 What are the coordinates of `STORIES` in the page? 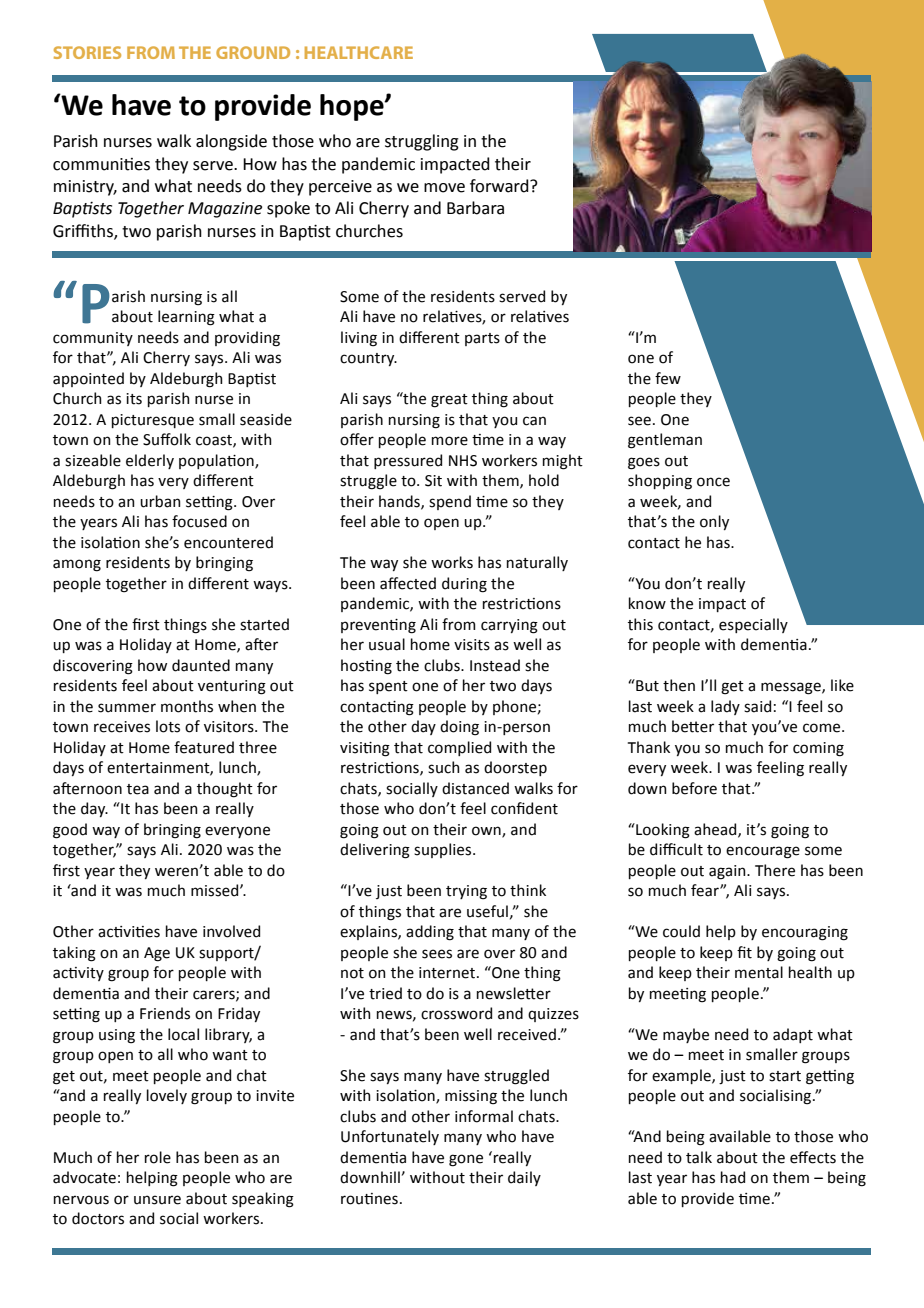 It's located at (87, 52).
